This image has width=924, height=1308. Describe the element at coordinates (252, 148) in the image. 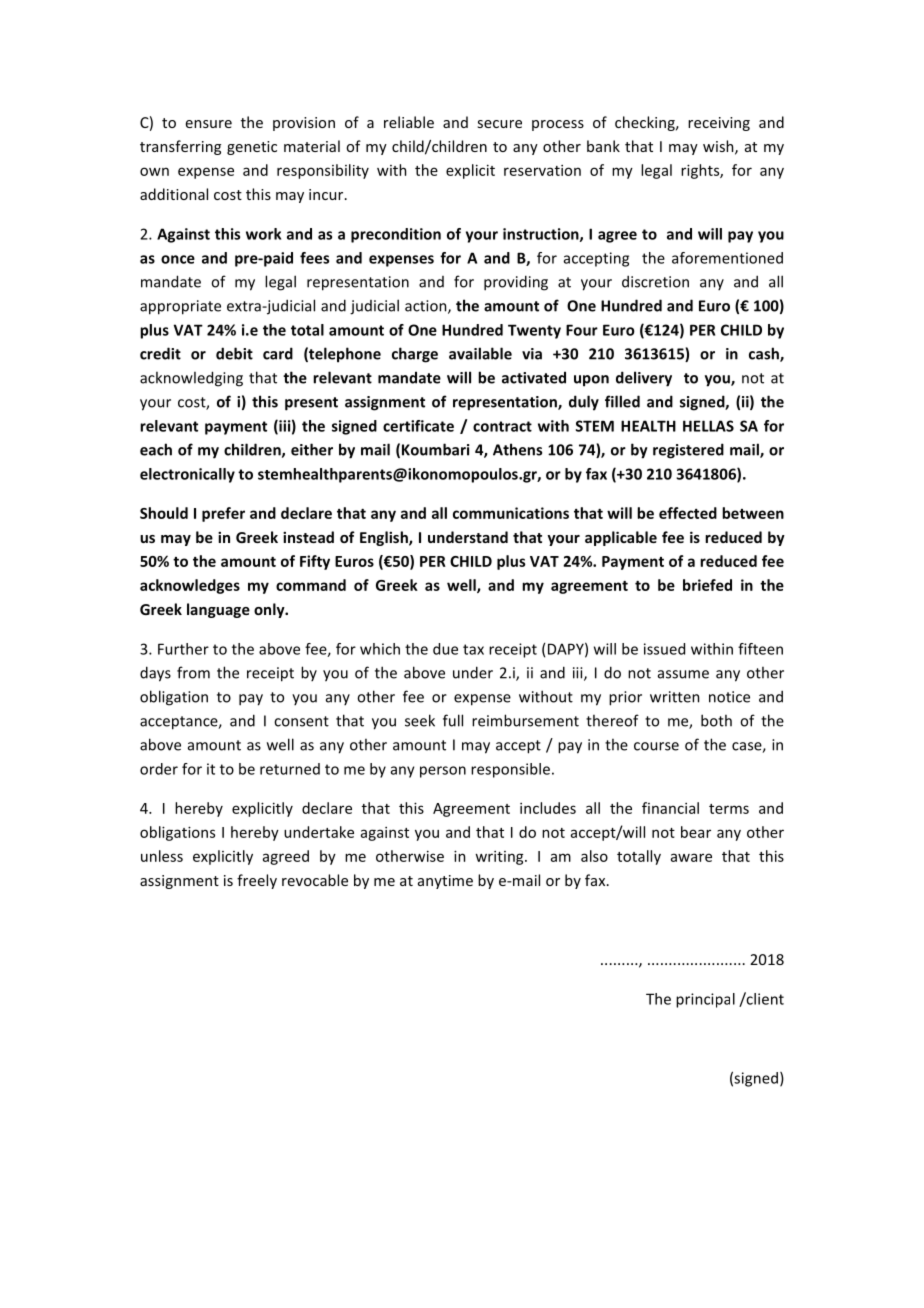

I see `genetic` at that location.
